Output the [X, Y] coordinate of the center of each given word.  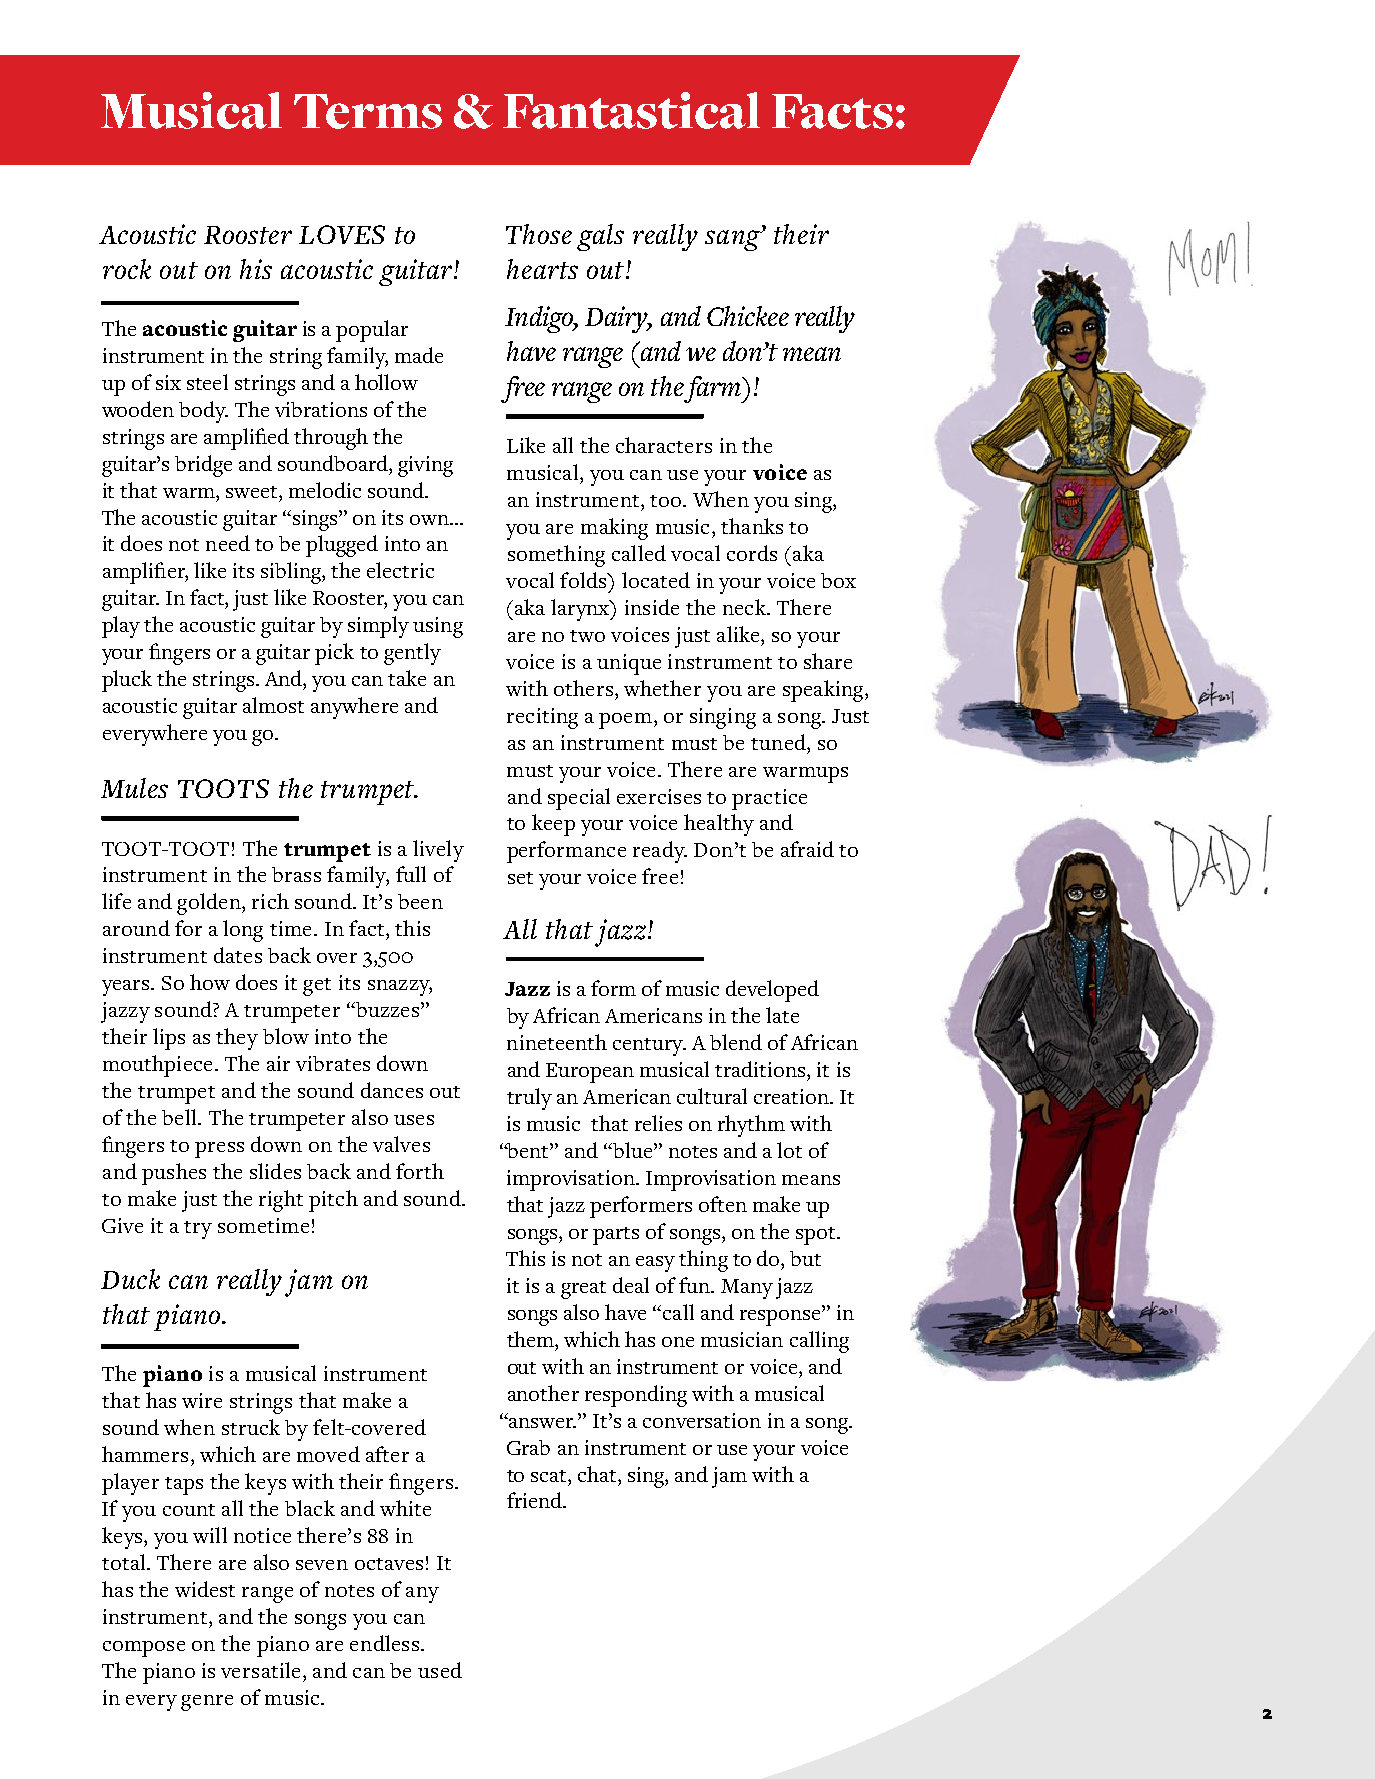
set [520, 878]
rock [127, 269]
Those [539, 234]
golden [210, 904]
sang [733, 240]
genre [207, 1703]
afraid [807, 849]
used [440, 1670]
